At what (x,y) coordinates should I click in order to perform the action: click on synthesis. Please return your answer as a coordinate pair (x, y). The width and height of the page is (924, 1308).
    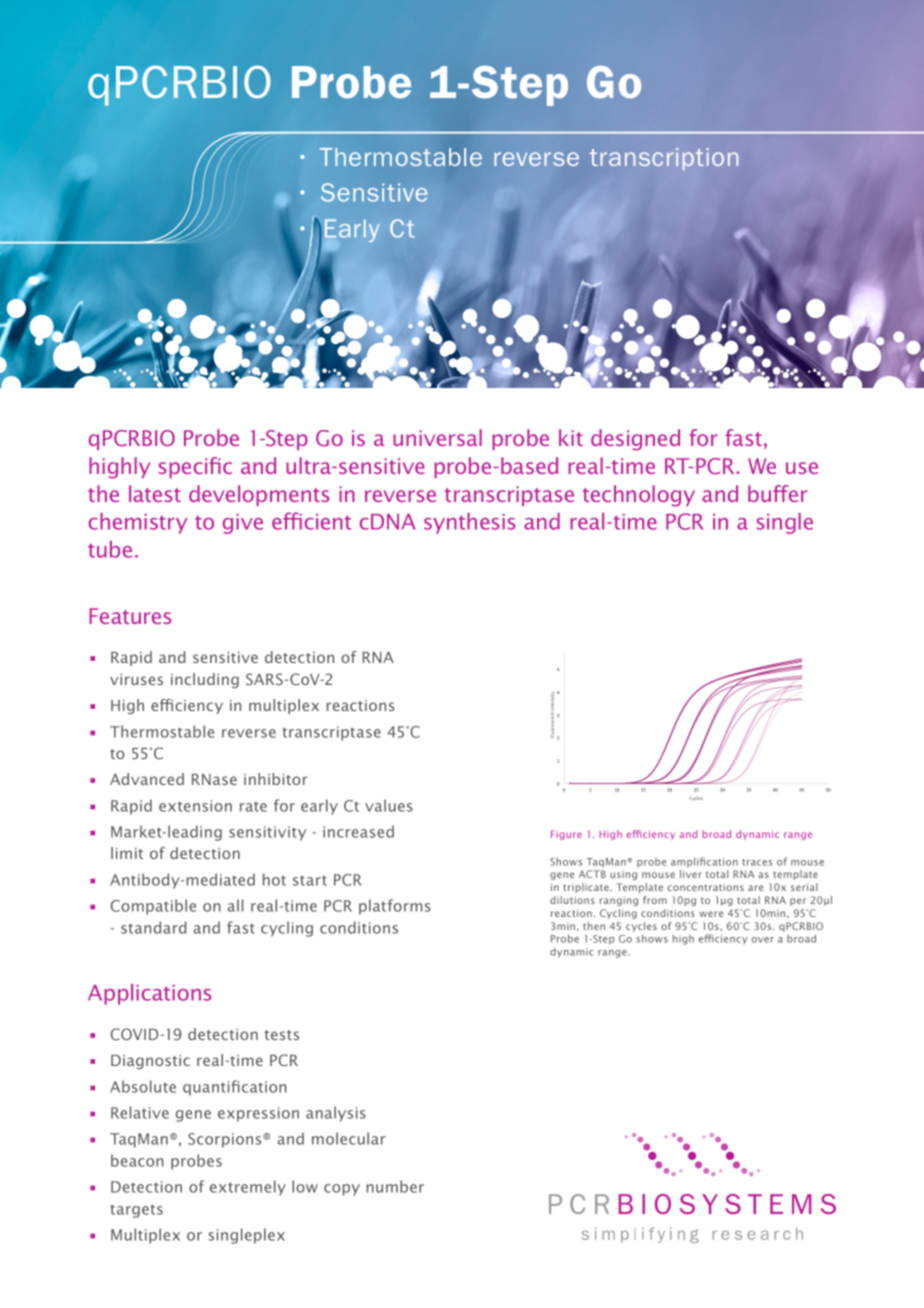
    Looking at the image, I should click on (470, 523).
